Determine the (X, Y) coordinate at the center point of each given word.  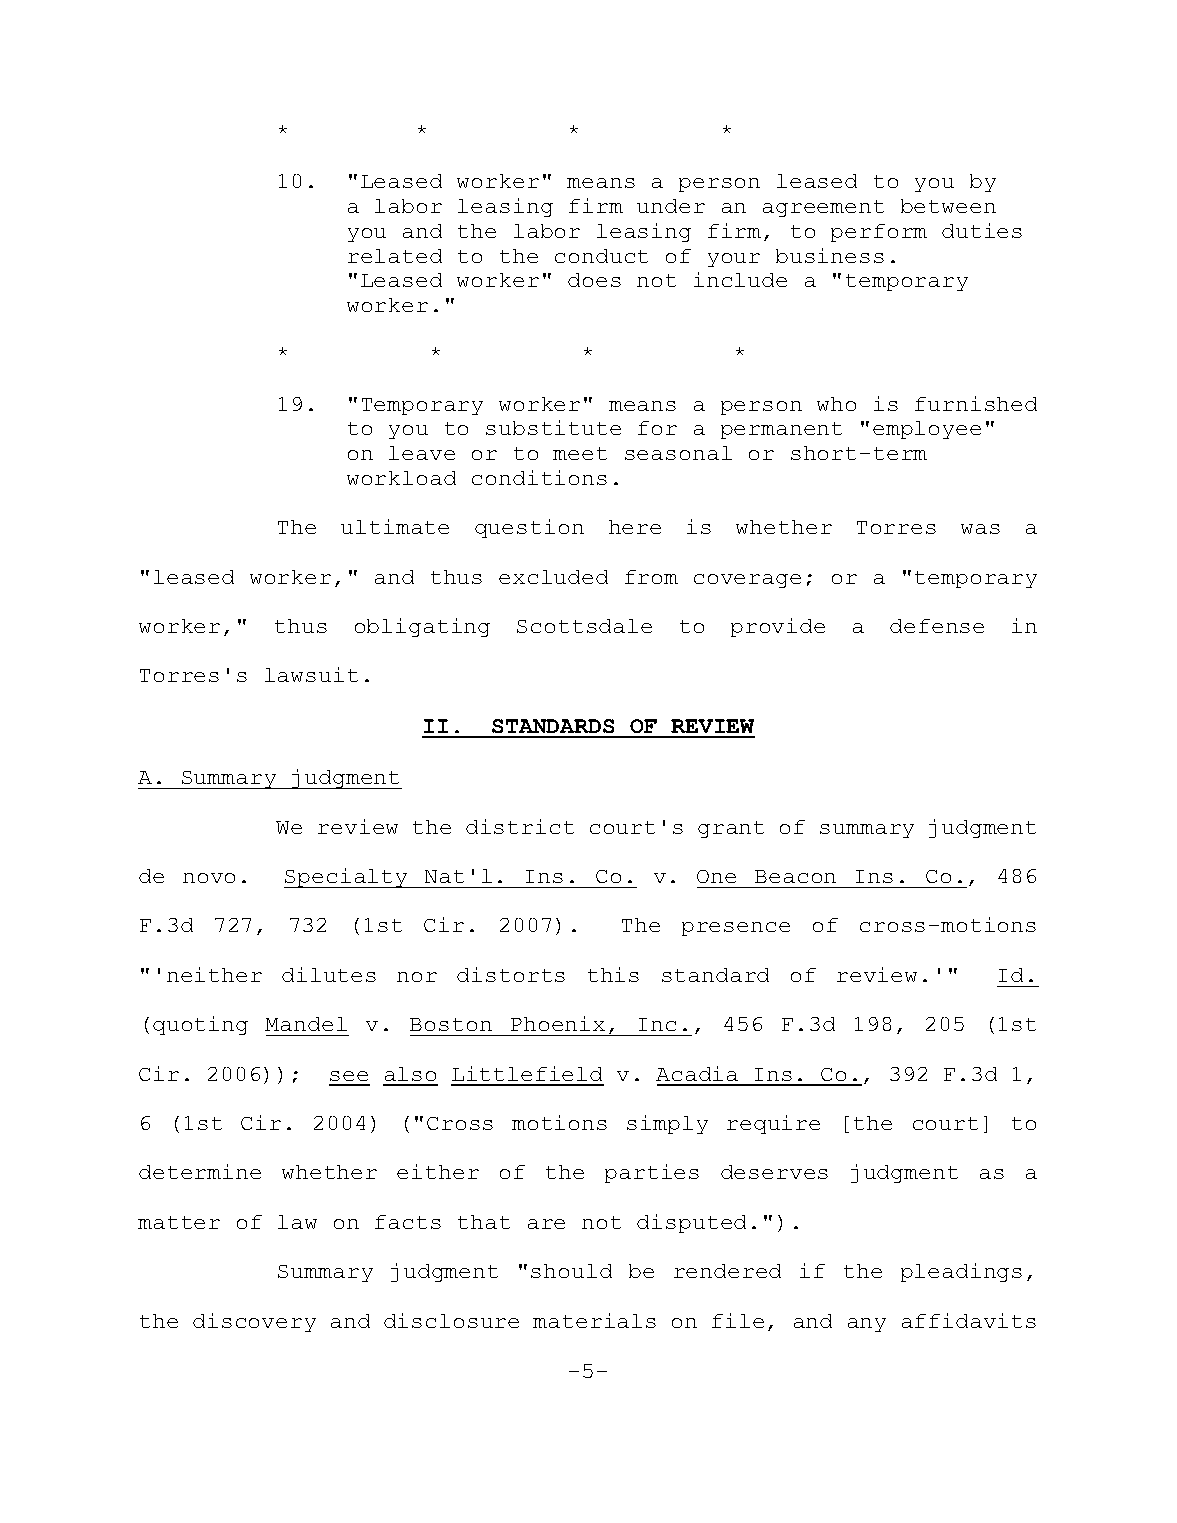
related (395, 256)
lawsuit (311, 674)
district (520, 826)
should (571, 1271)
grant (731, 829)
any (867, 1325)
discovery (254, 1322)
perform (879, 233)
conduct (601, 256)
